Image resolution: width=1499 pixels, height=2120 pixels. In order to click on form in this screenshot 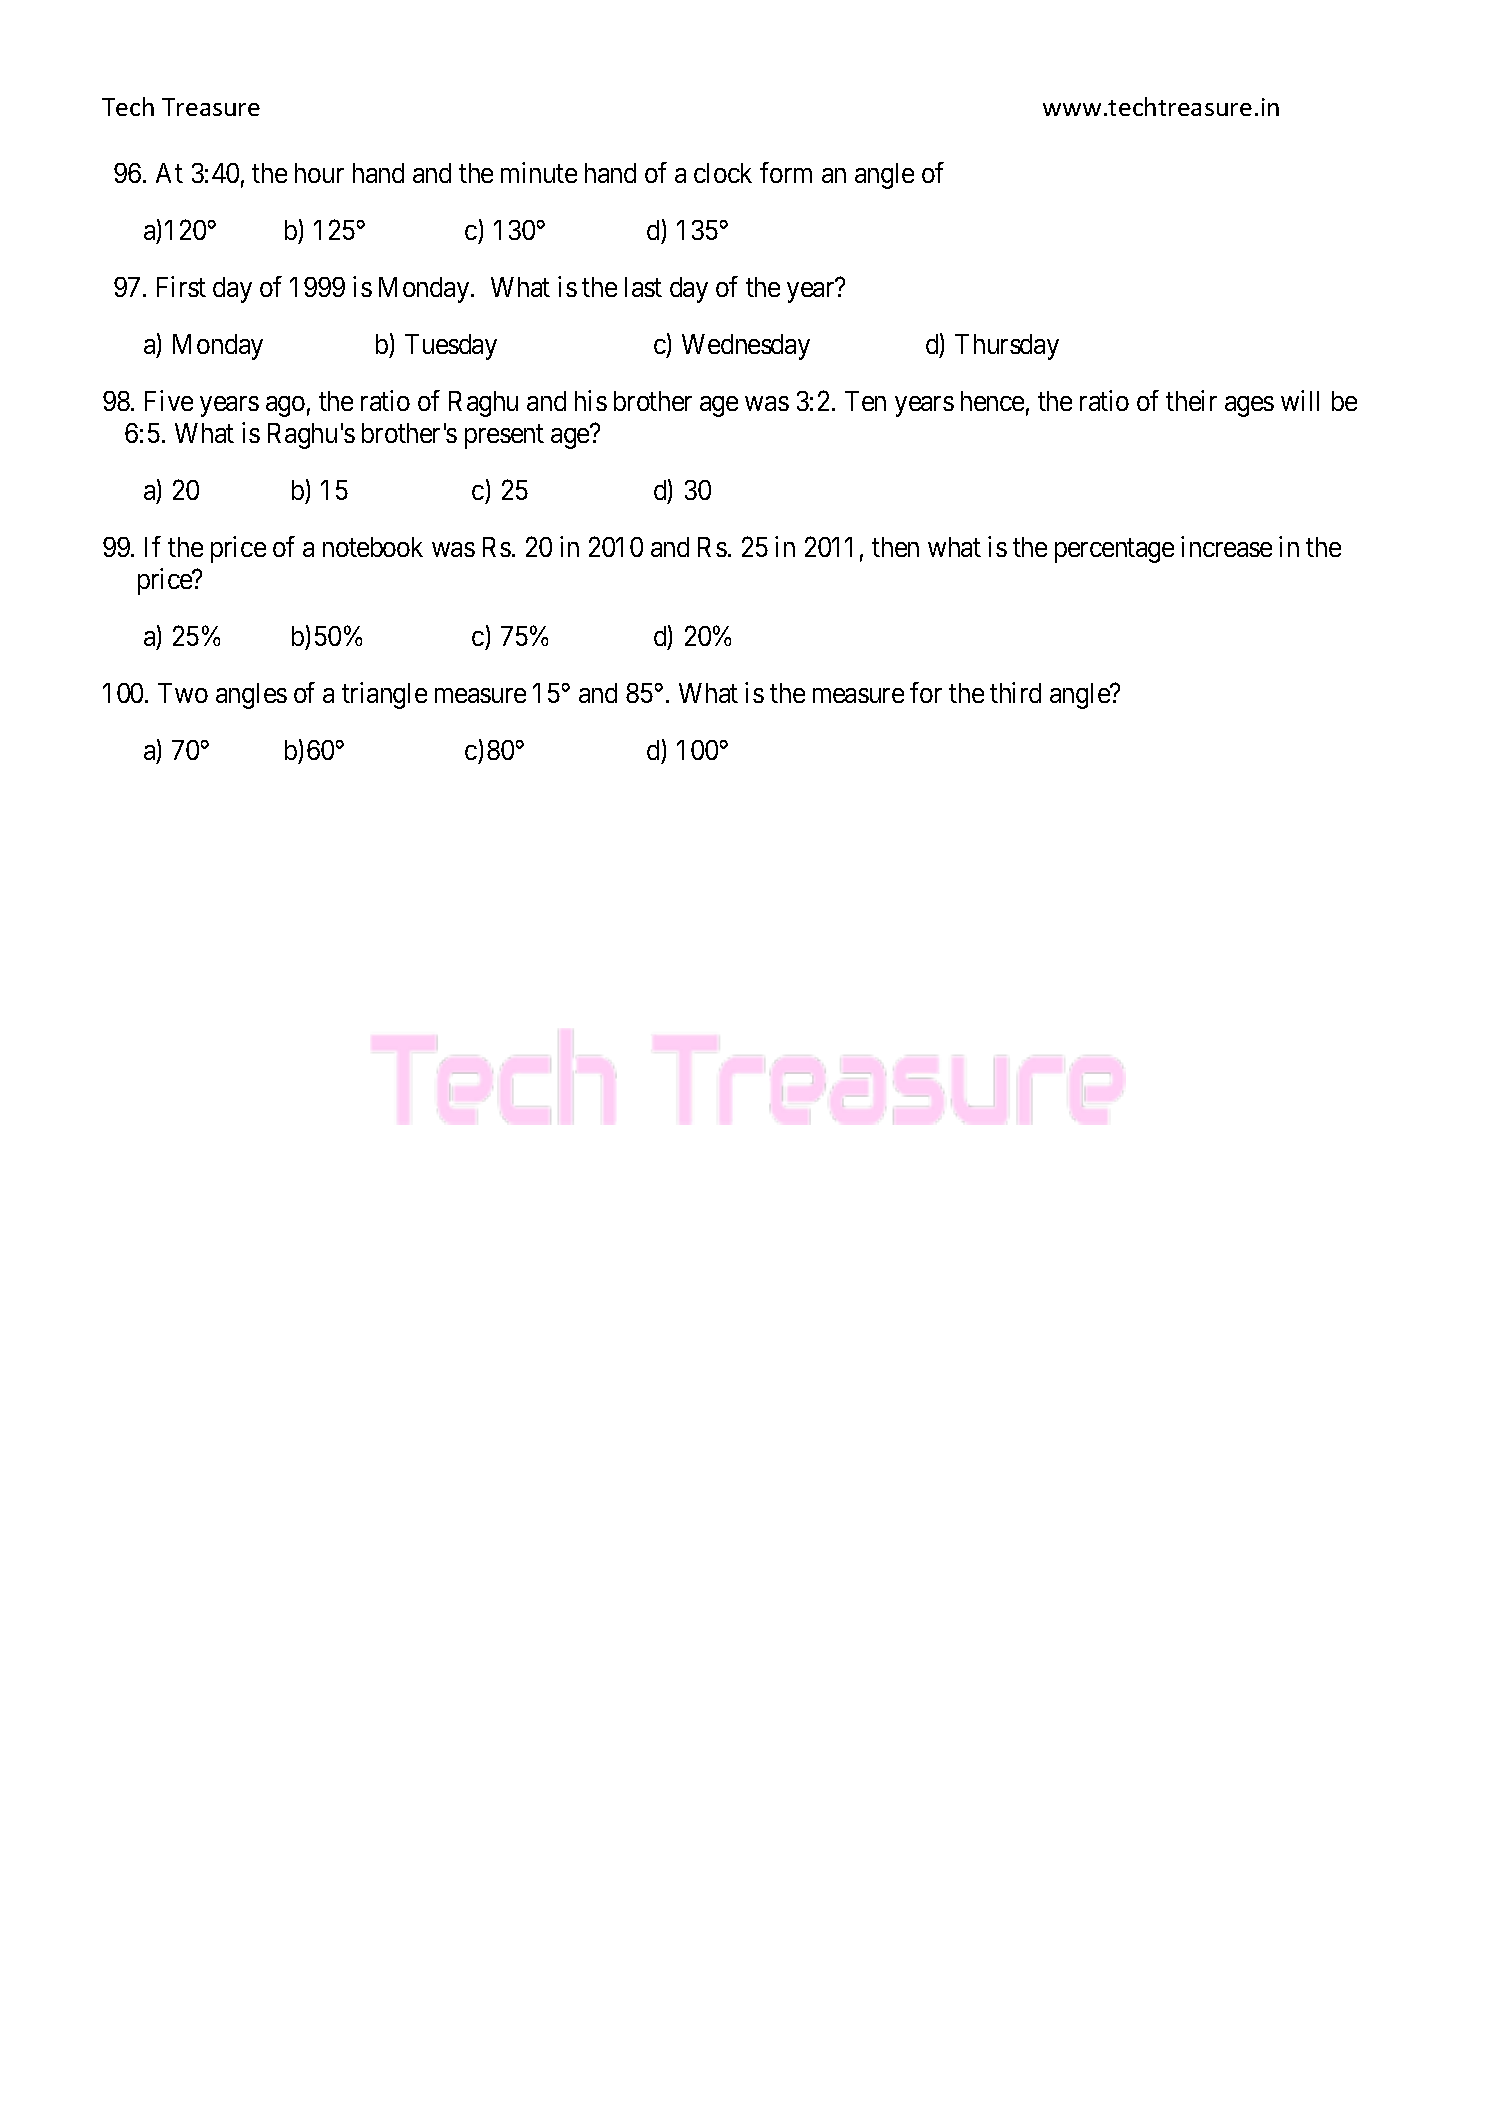, I will do `click(786, 172)`.
